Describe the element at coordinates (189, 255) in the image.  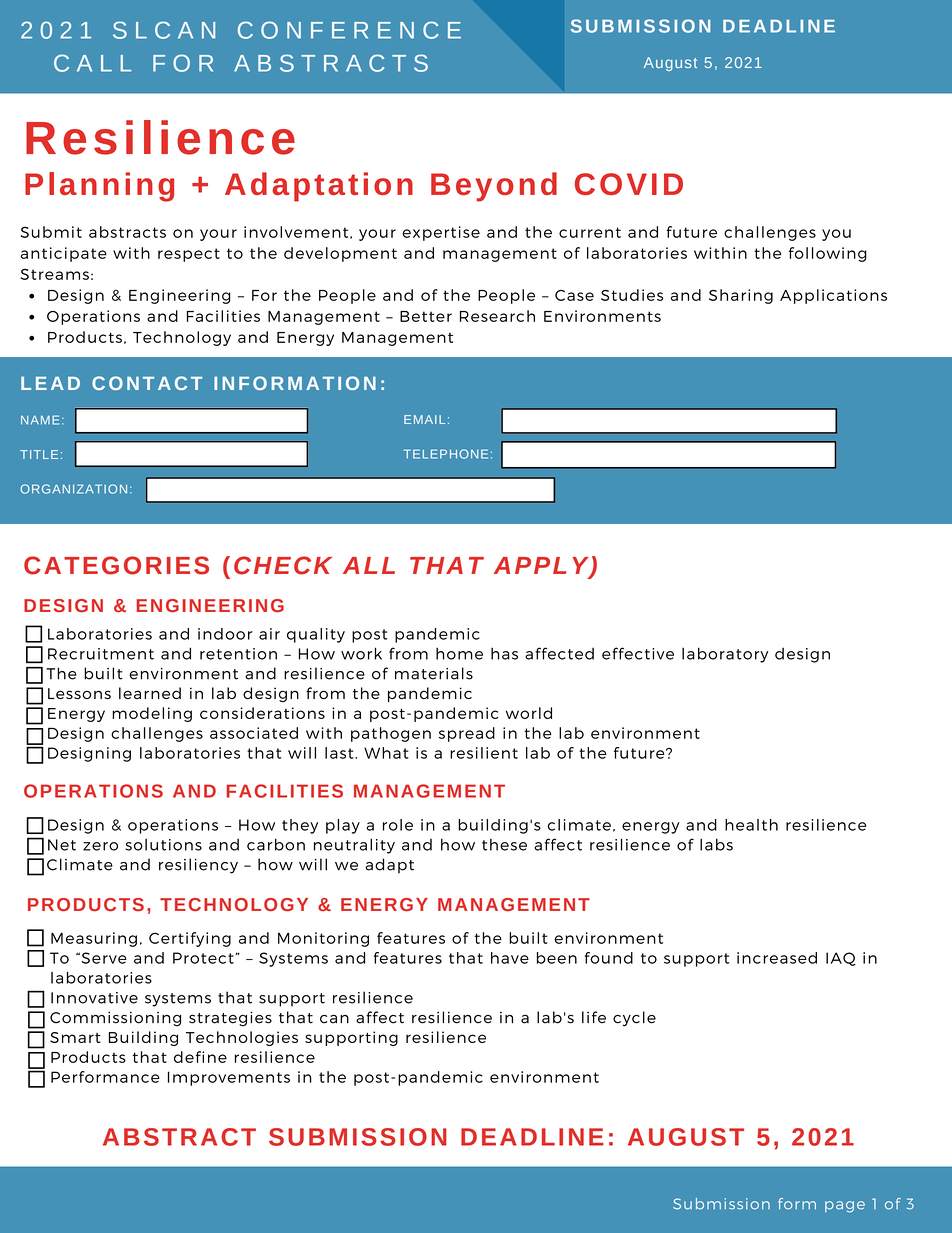
I see `respect` at that location.
